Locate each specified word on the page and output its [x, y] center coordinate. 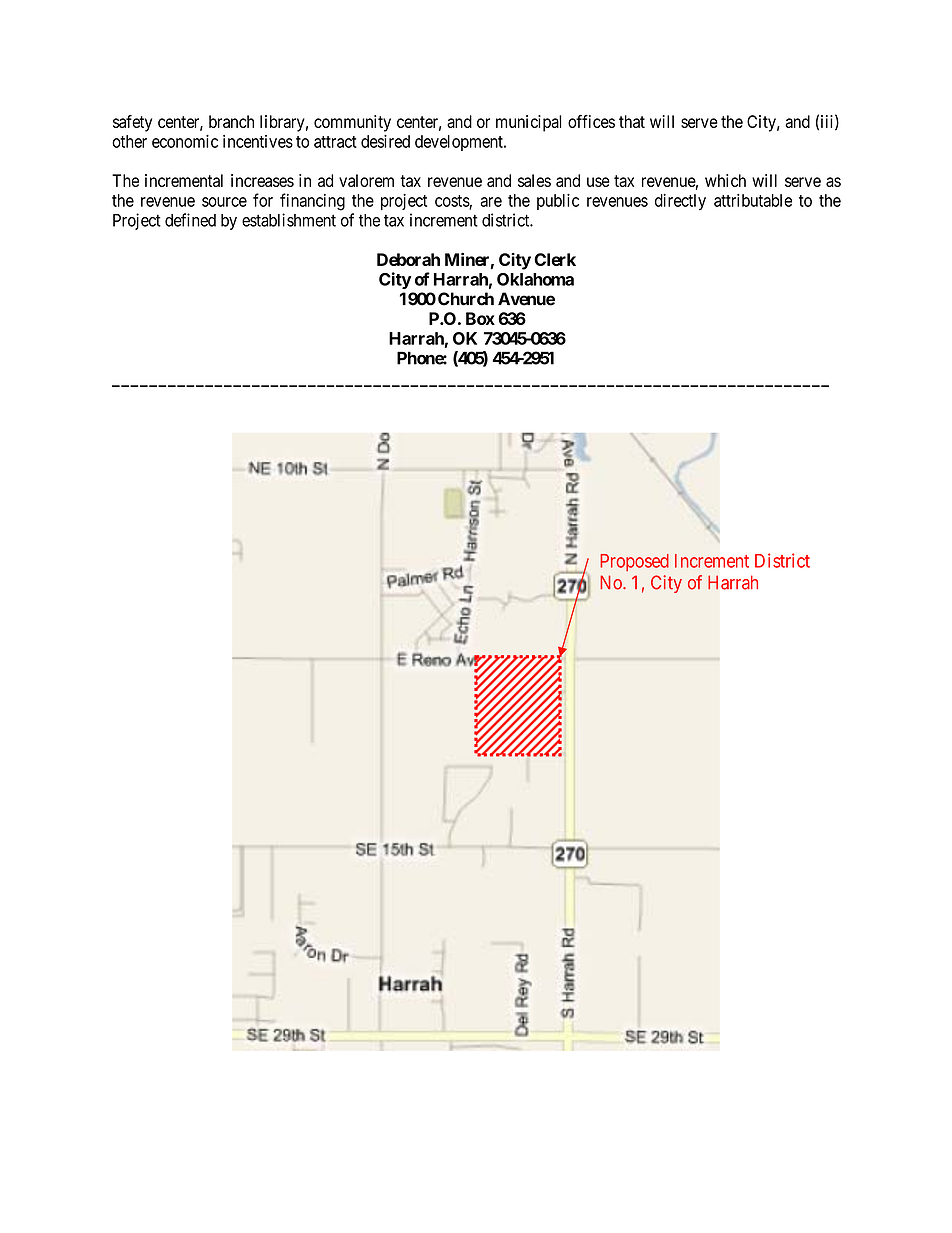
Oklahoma [535, 279]
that [632, 121]
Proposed [634, 563]
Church [466, 299]
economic [185, 141]
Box [480, 318]
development [460, 143]
